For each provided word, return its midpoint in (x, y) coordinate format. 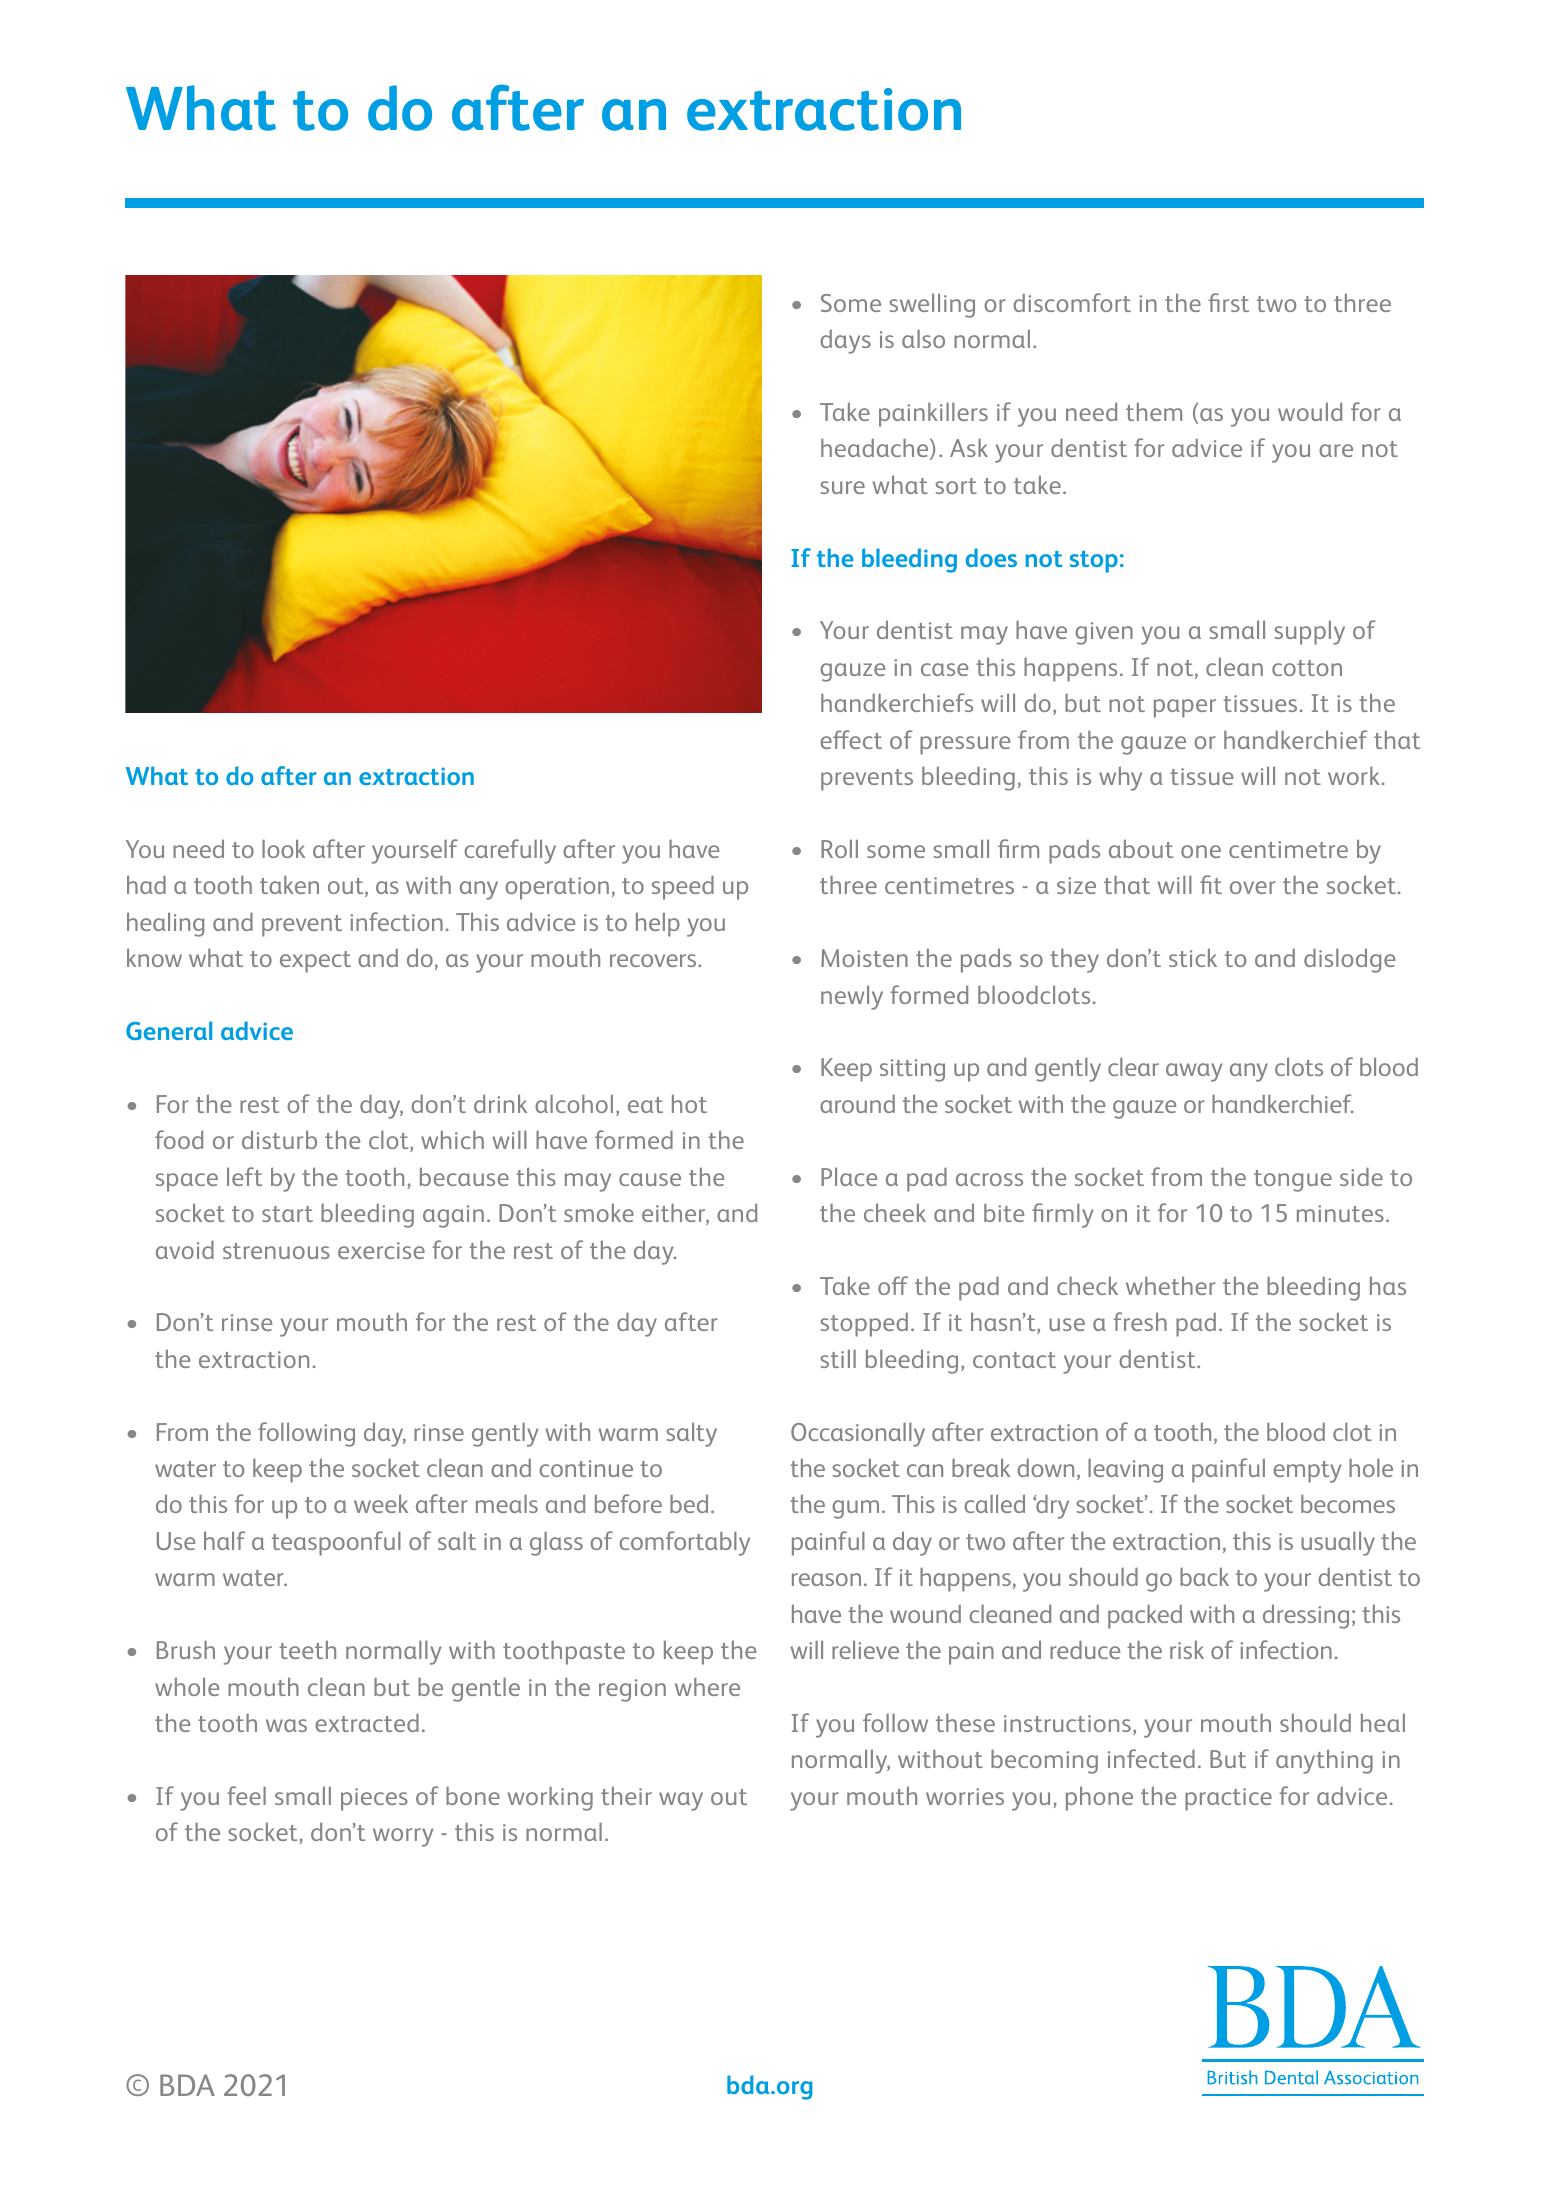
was (286, 1725)
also (923, 339)
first (1228, 302)
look (283, 848)
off (893, 1285)
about (1141, 848)
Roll (839, 848)
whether (1171, 1285)
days (845, 342)
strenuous (276, 1251)
